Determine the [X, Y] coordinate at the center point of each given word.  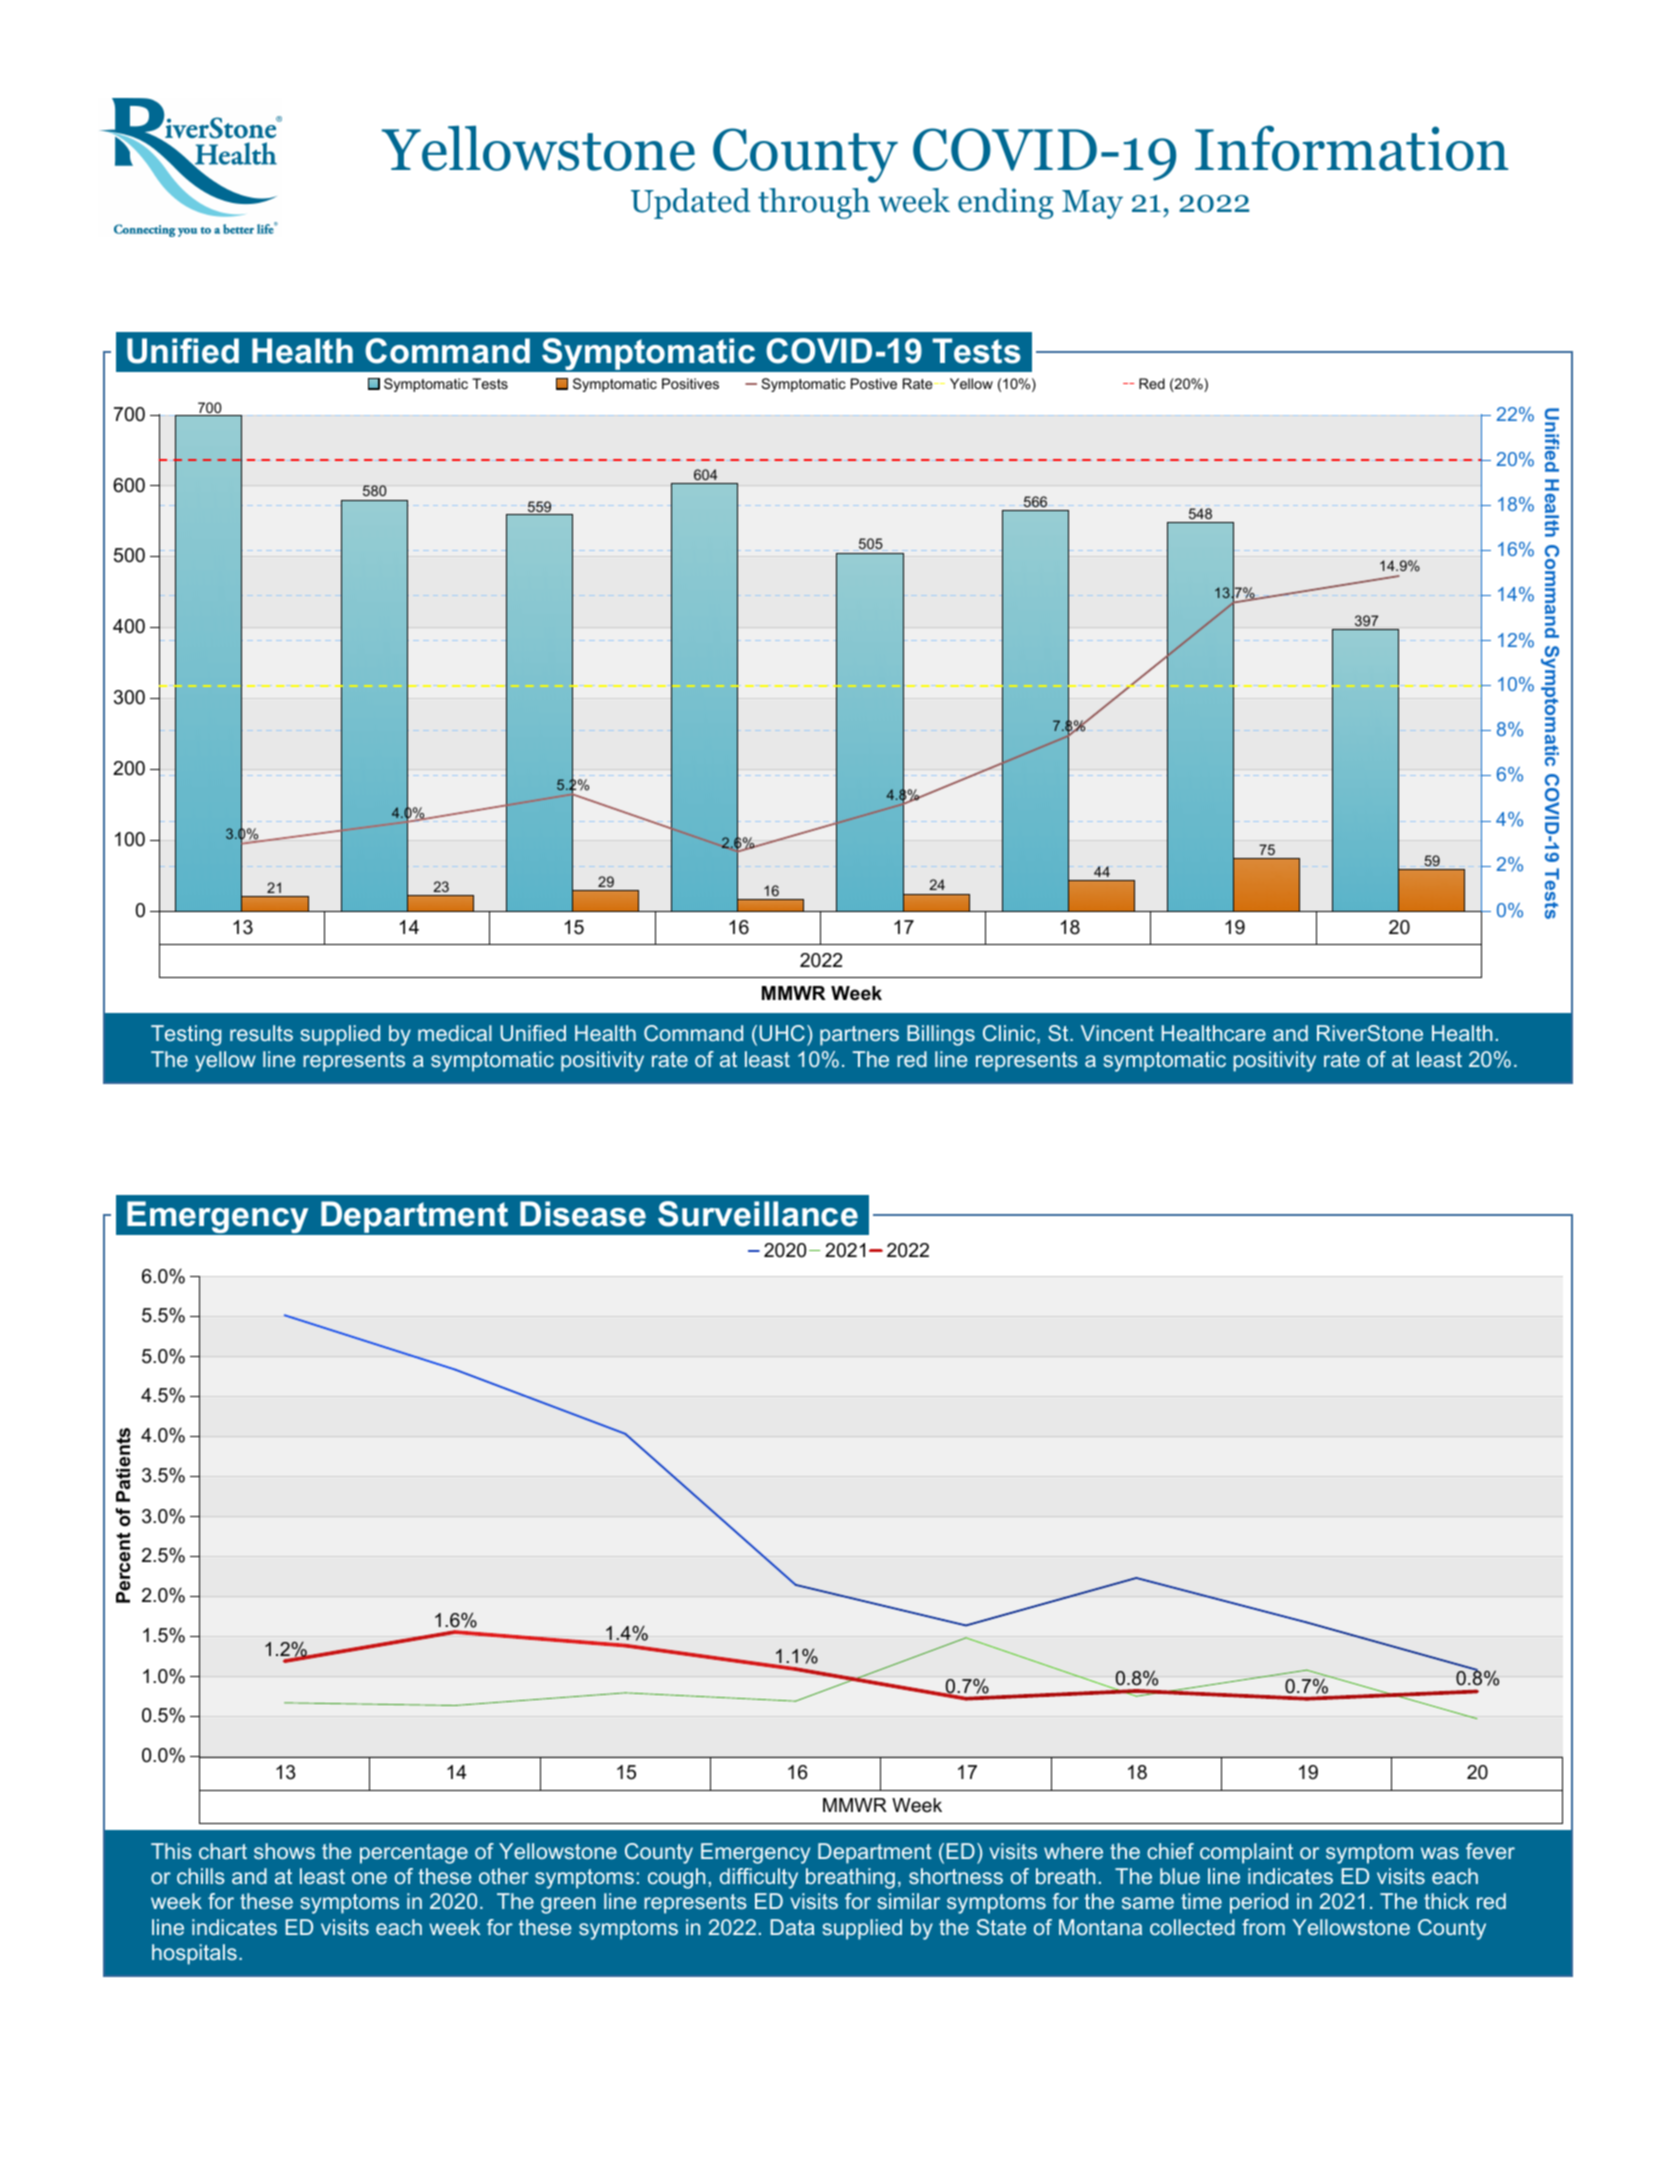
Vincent [1117, 1033]
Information [1351, 148]
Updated [690, 203]
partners [859, 1036]
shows [284, 1851]
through [814, 203]
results [261, 1033]
